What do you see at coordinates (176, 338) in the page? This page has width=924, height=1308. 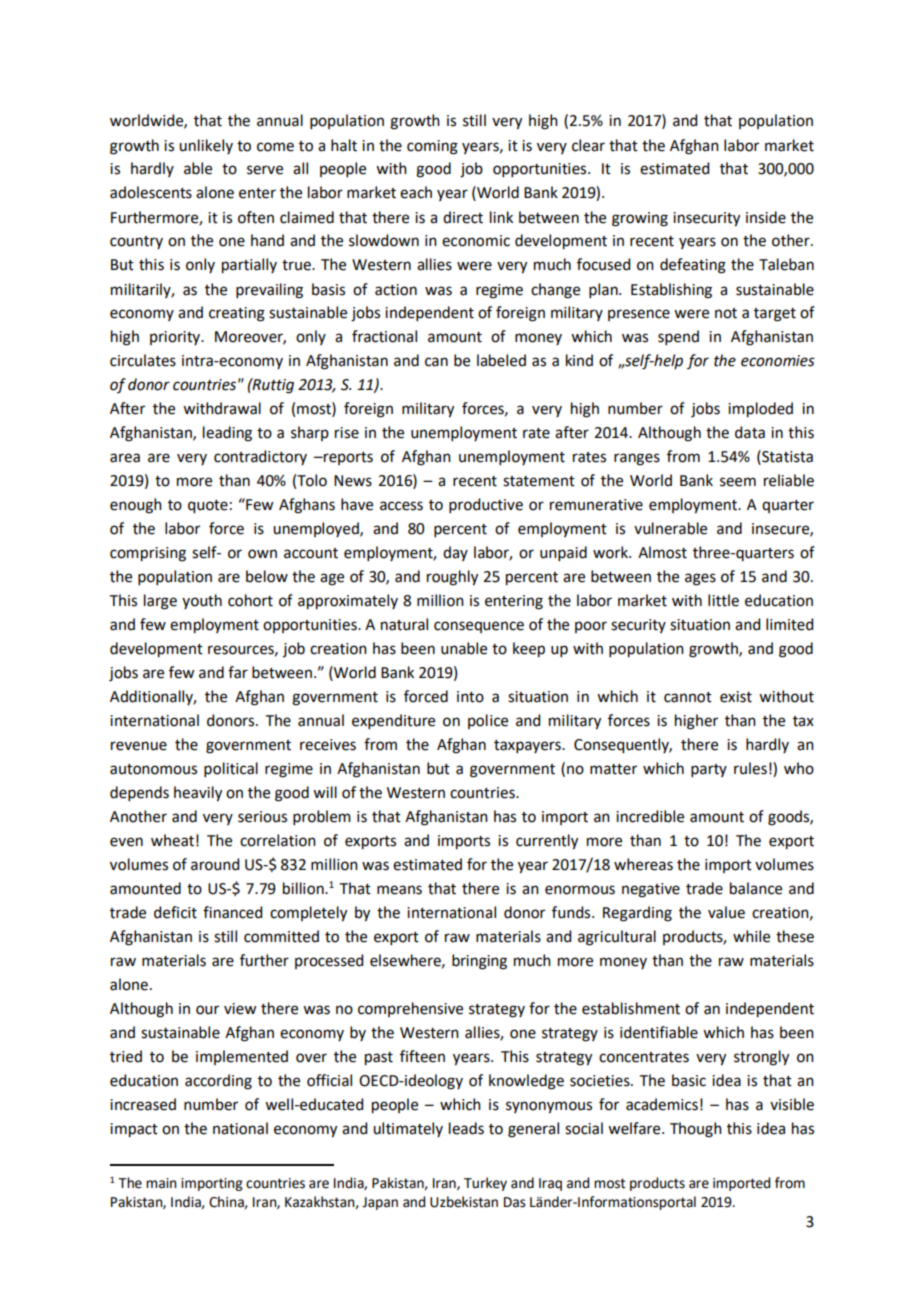 I see `priority` at bounding box center [176, 338].
